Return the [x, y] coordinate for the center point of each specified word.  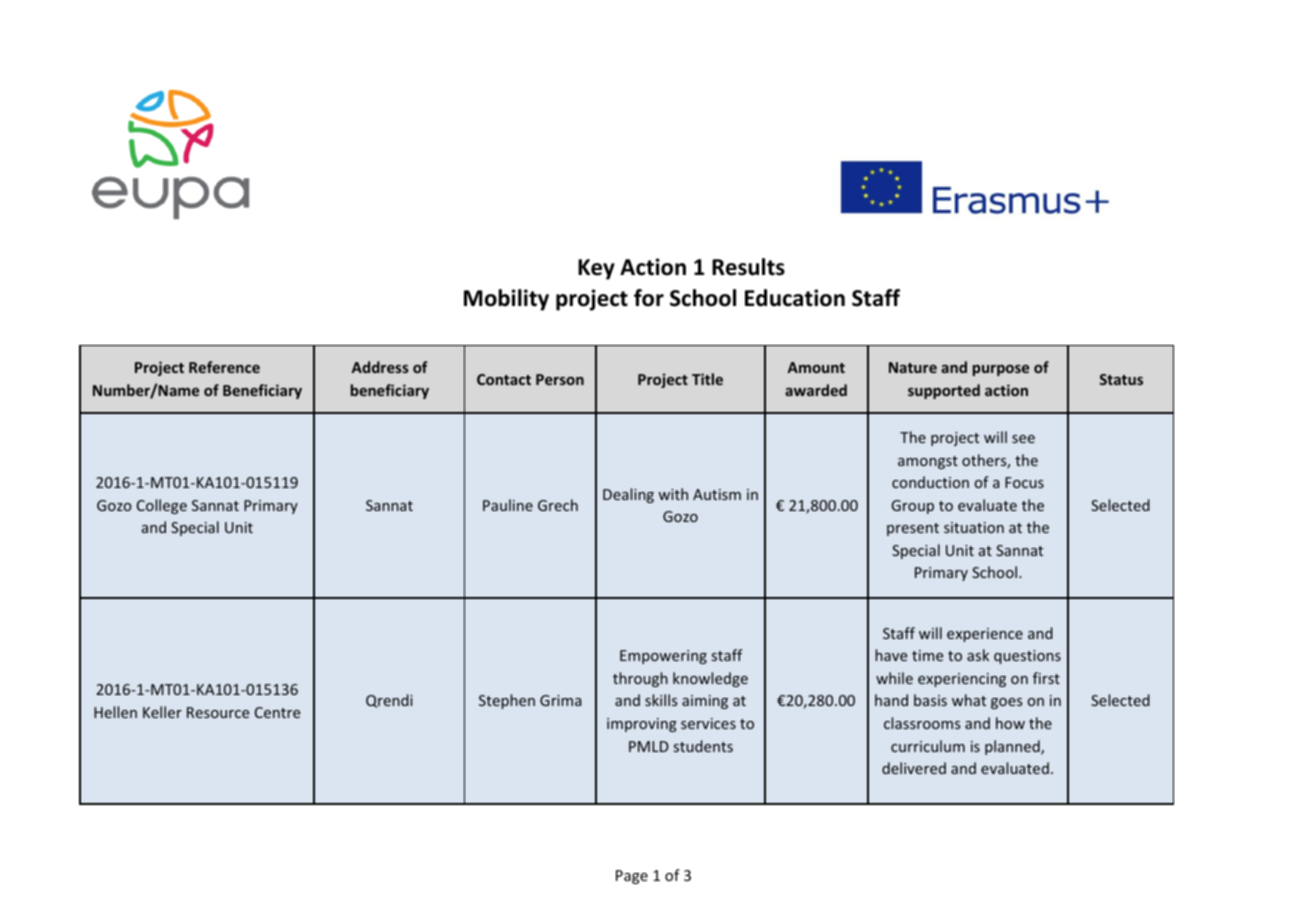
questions [1027, 657]
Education [795, 298]
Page [632, 877]
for [649, 298]
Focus [1024, 482]
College [162, 506]
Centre [277, 712]
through [640, 679]
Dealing [628, 495]
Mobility [506, 300]
